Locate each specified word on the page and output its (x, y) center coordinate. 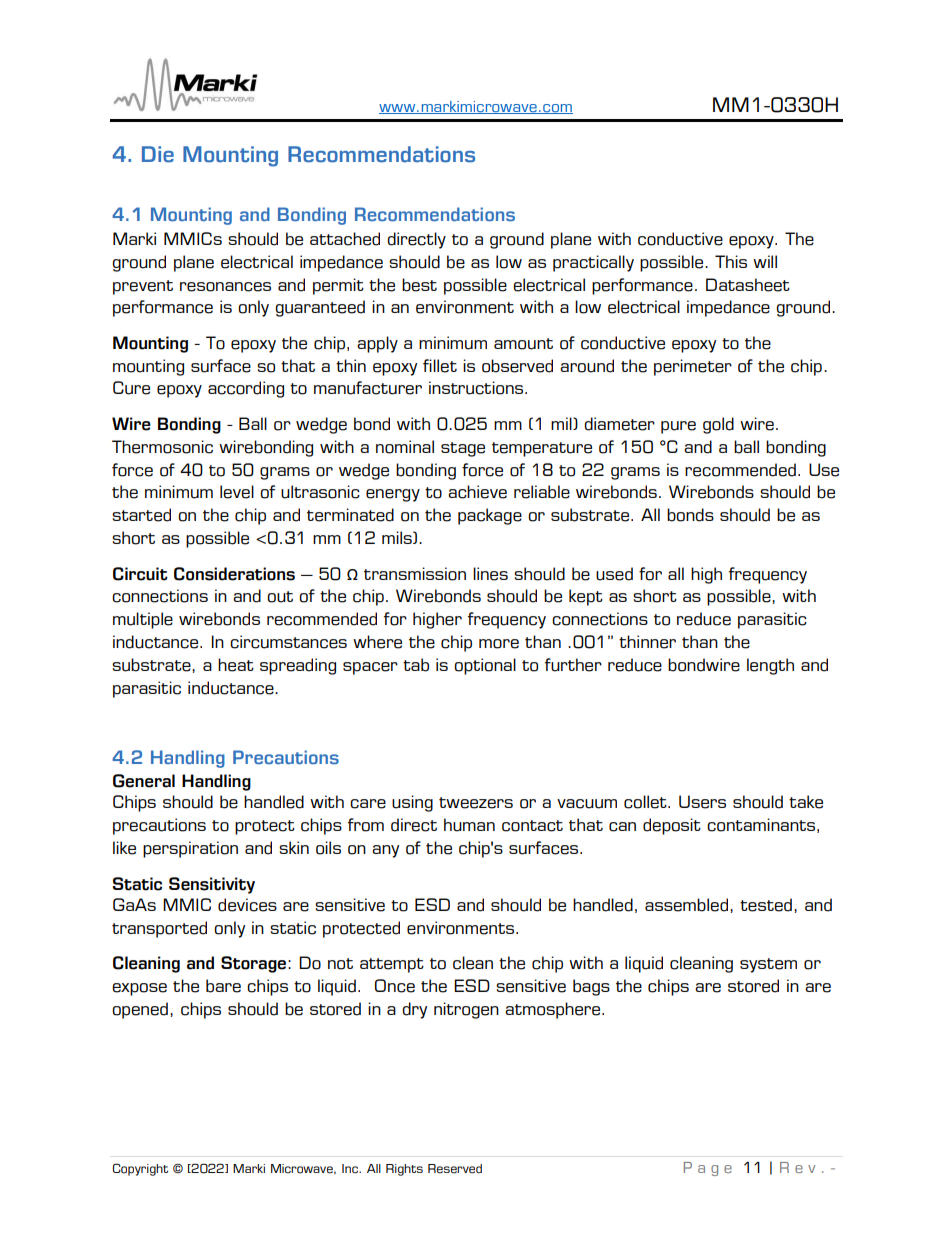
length (770, 666)
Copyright (140, 1169)
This (731, 261)
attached (345, 239)
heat (236, 665)
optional (485, 666)
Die (158, 154)
